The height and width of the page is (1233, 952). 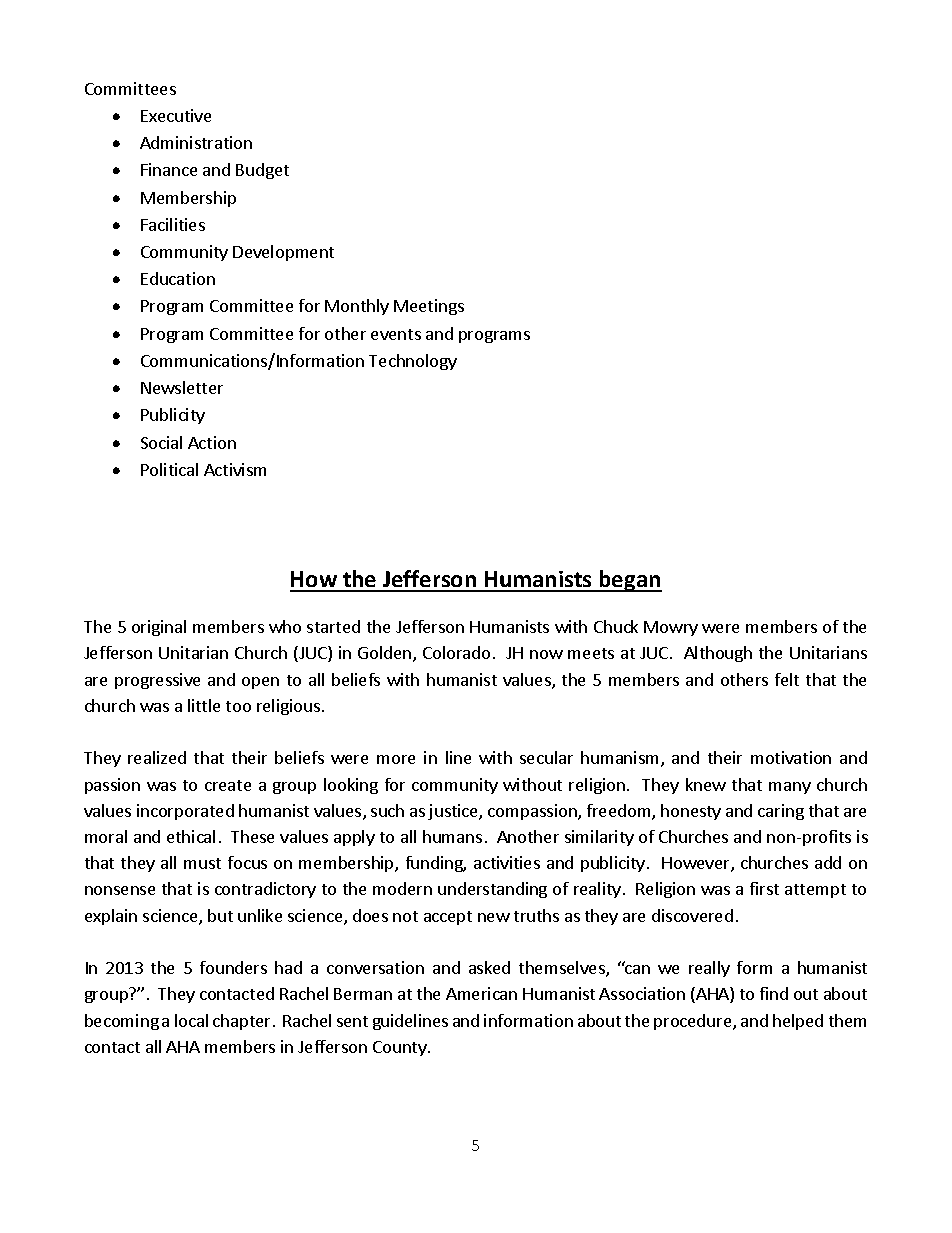 I want to click on Budget, so click(x=262, y=171).
